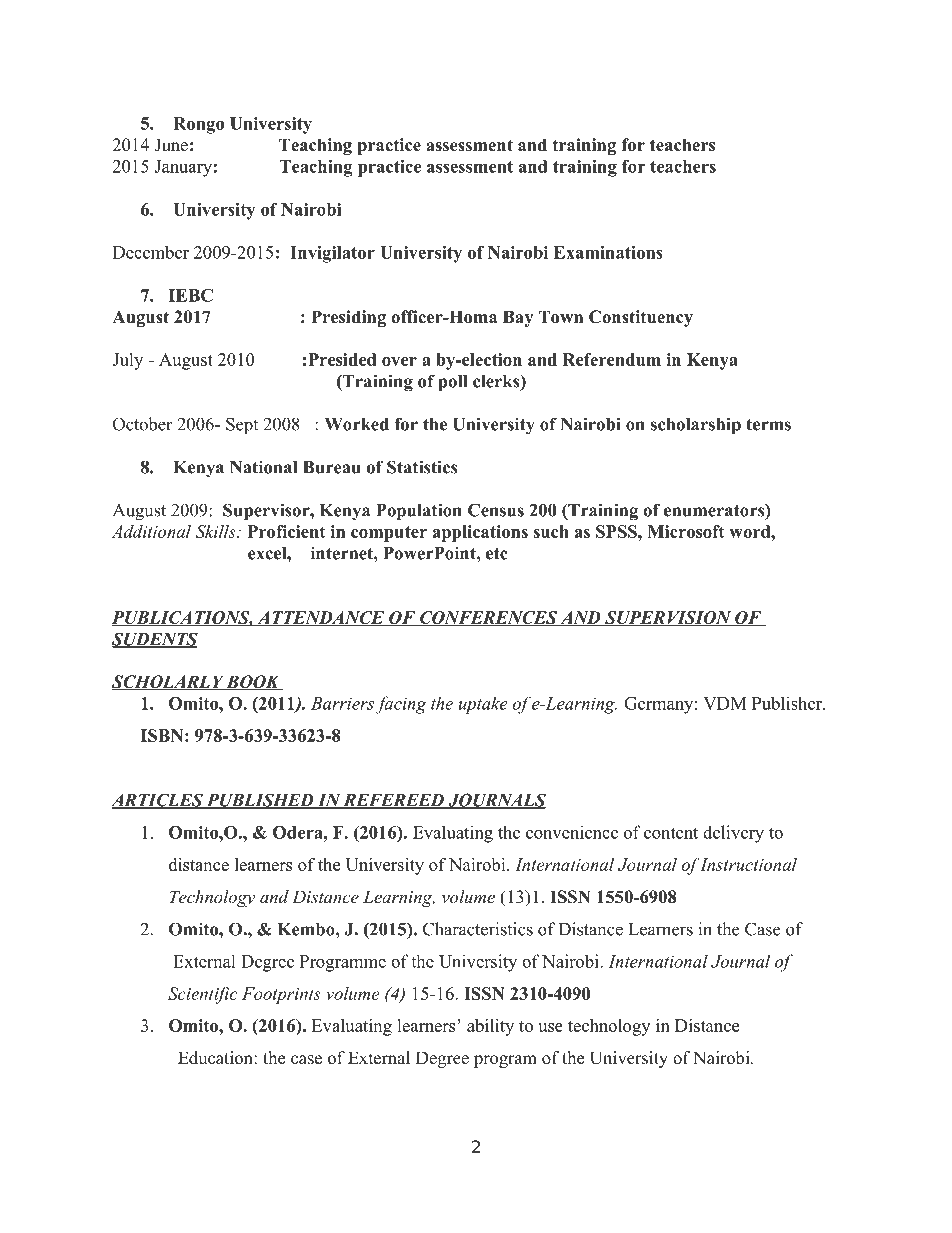  Describe the element at coordinates (641, 318) in the image. I see `Constituency` at that location.
